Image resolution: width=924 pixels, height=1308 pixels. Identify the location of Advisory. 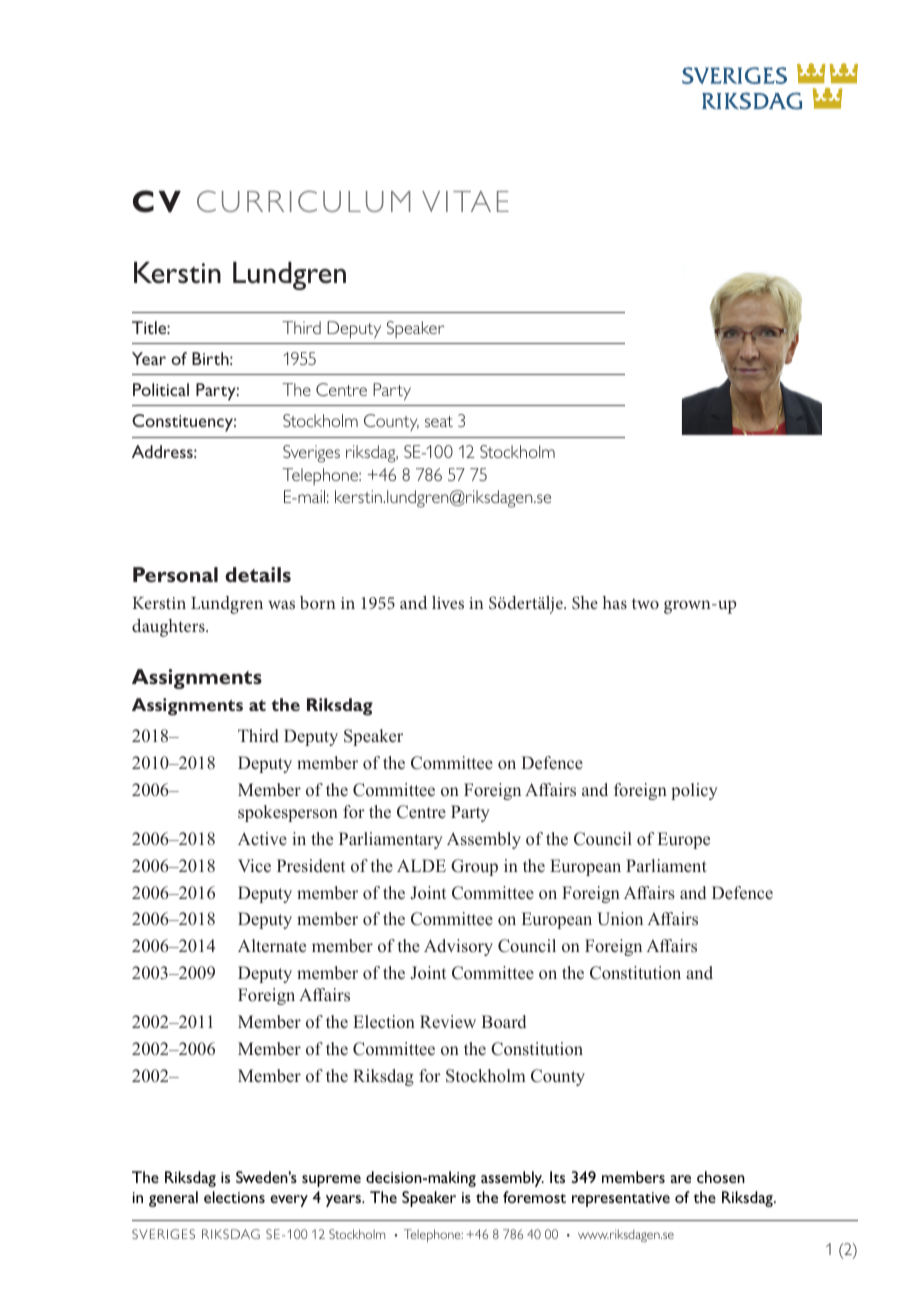
(458, 947).
